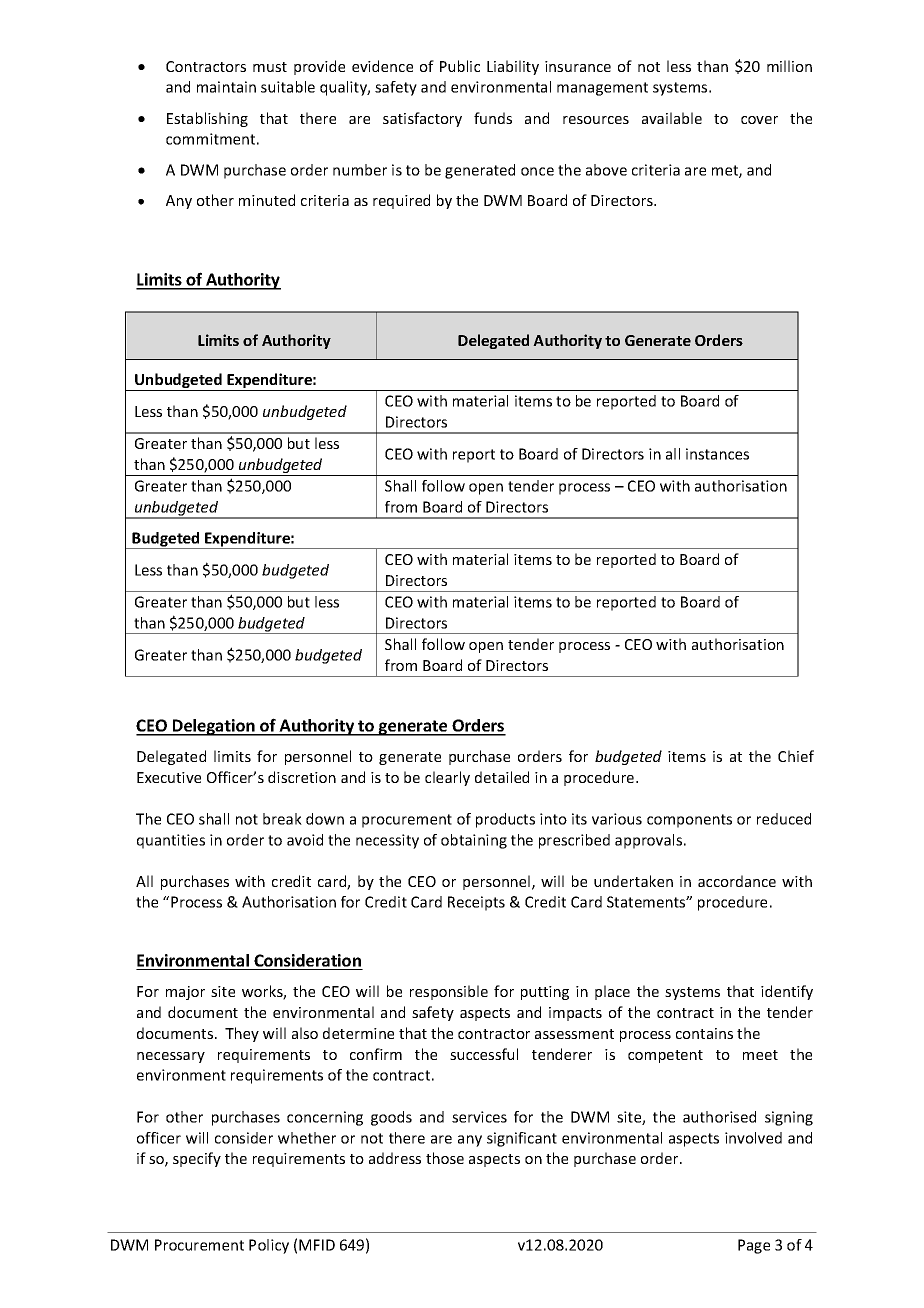  What do you see at coordinates (214, 727) in the screenshot?
I see `Delegation` at bounding box center [214, 727].
